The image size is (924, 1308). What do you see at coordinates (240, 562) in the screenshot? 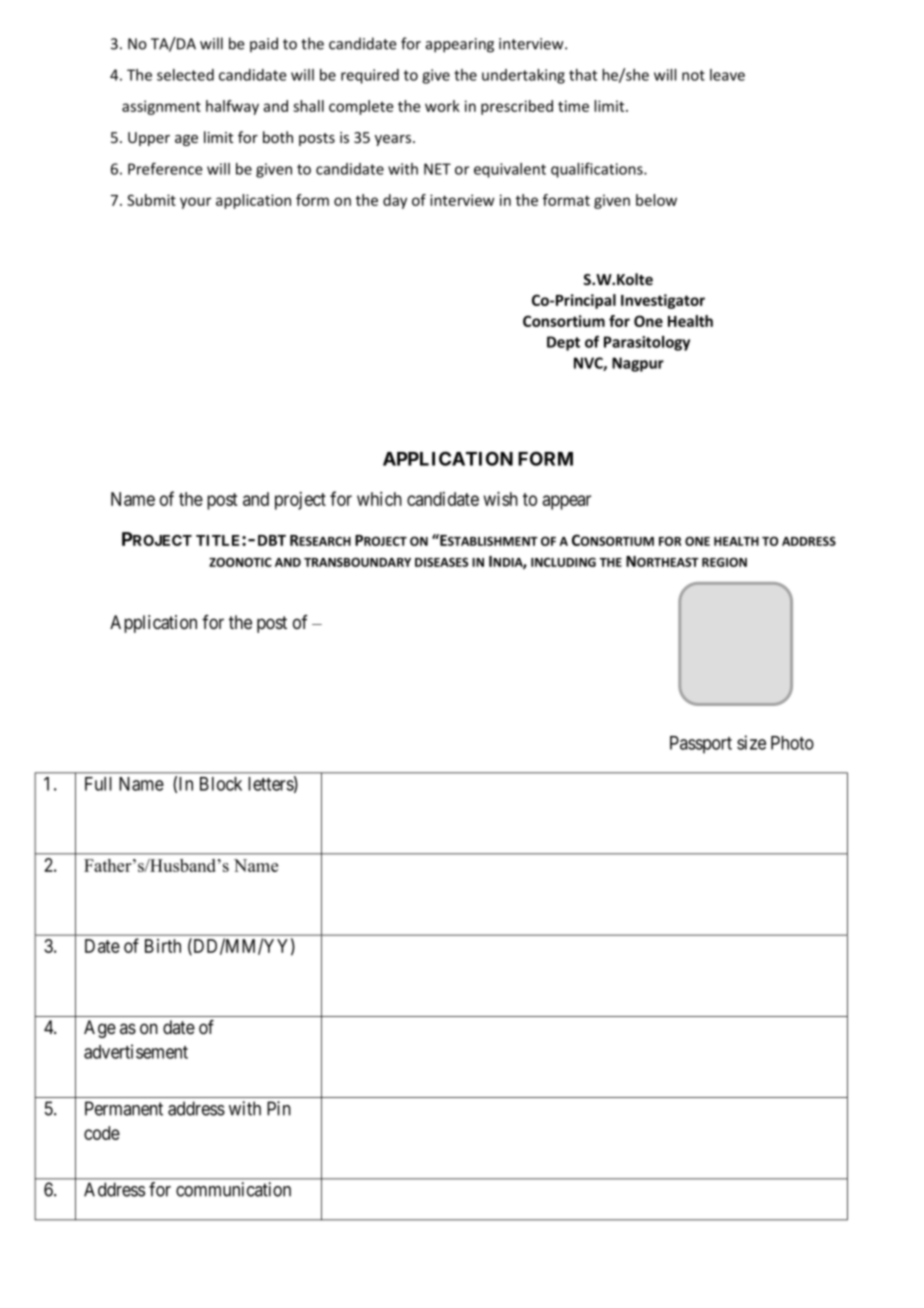
I see `ZOONOTIC` at bounding box center [240, 562].
